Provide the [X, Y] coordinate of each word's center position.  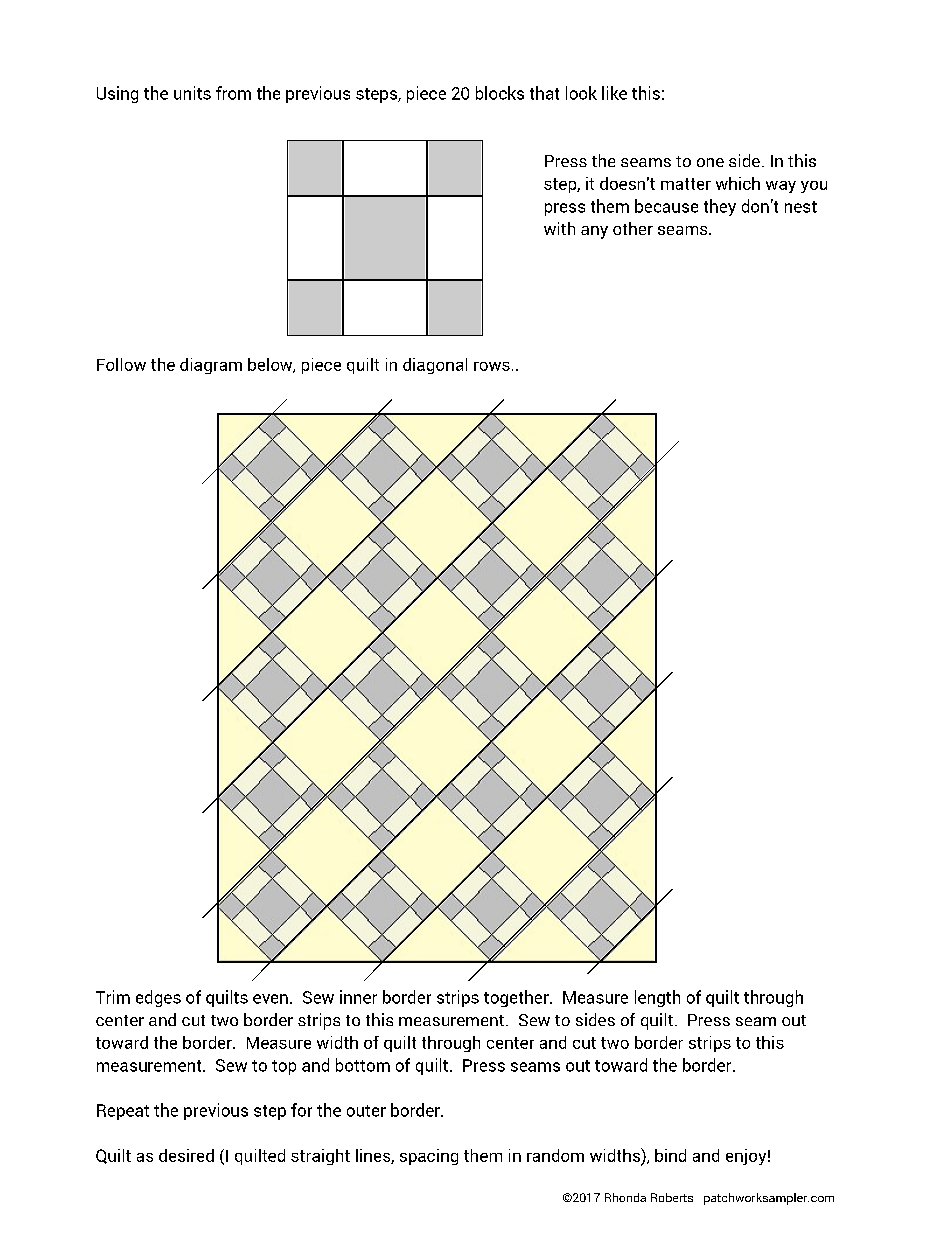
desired [186, 1155]
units [192, 93]
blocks [500, 93]
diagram [211, 366]
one [710, 162]
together [517, 998]
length [657, 998]
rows [492, 366]
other [633, 228]
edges [158, 998]
